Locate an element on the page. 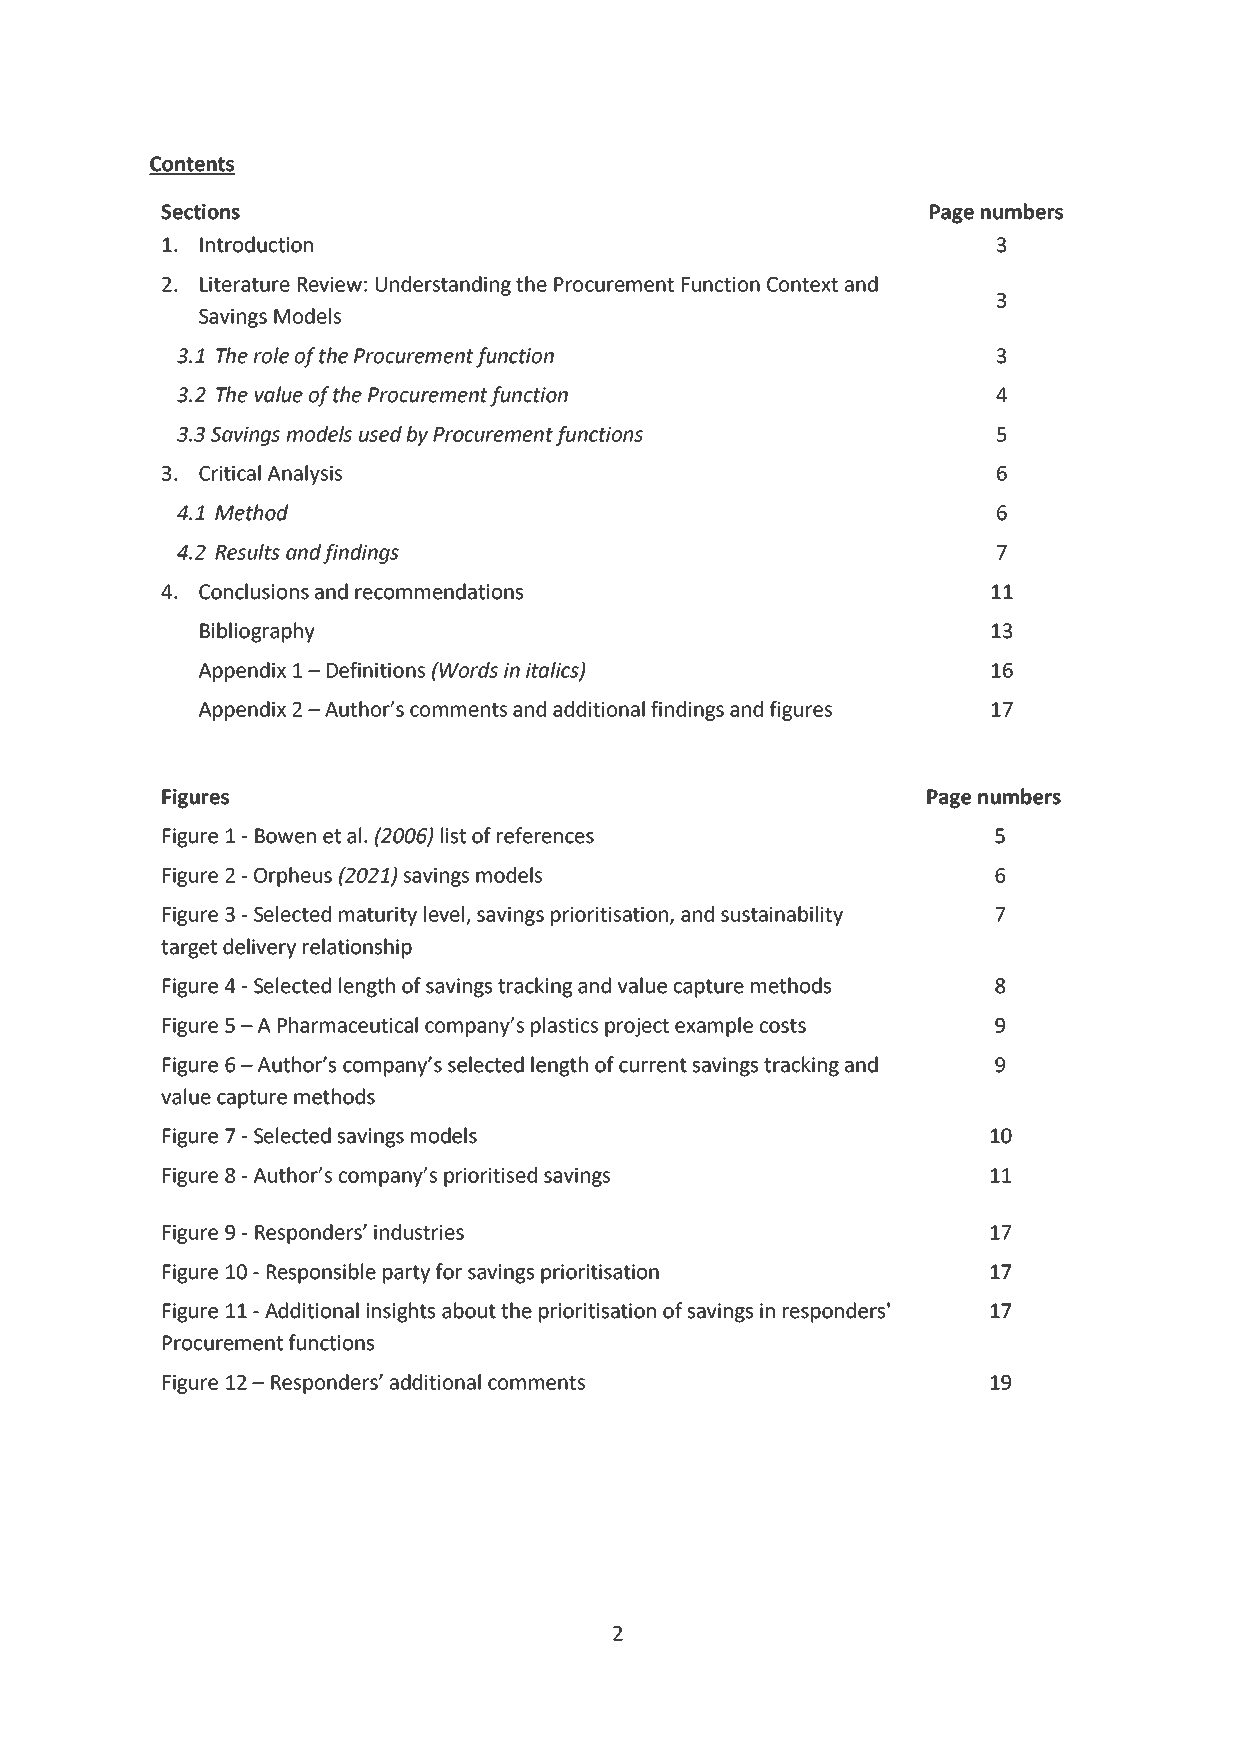 Image resolution: width=1236 pixels, height=1748 pixels. Context is located at coordinates (802, 284).
